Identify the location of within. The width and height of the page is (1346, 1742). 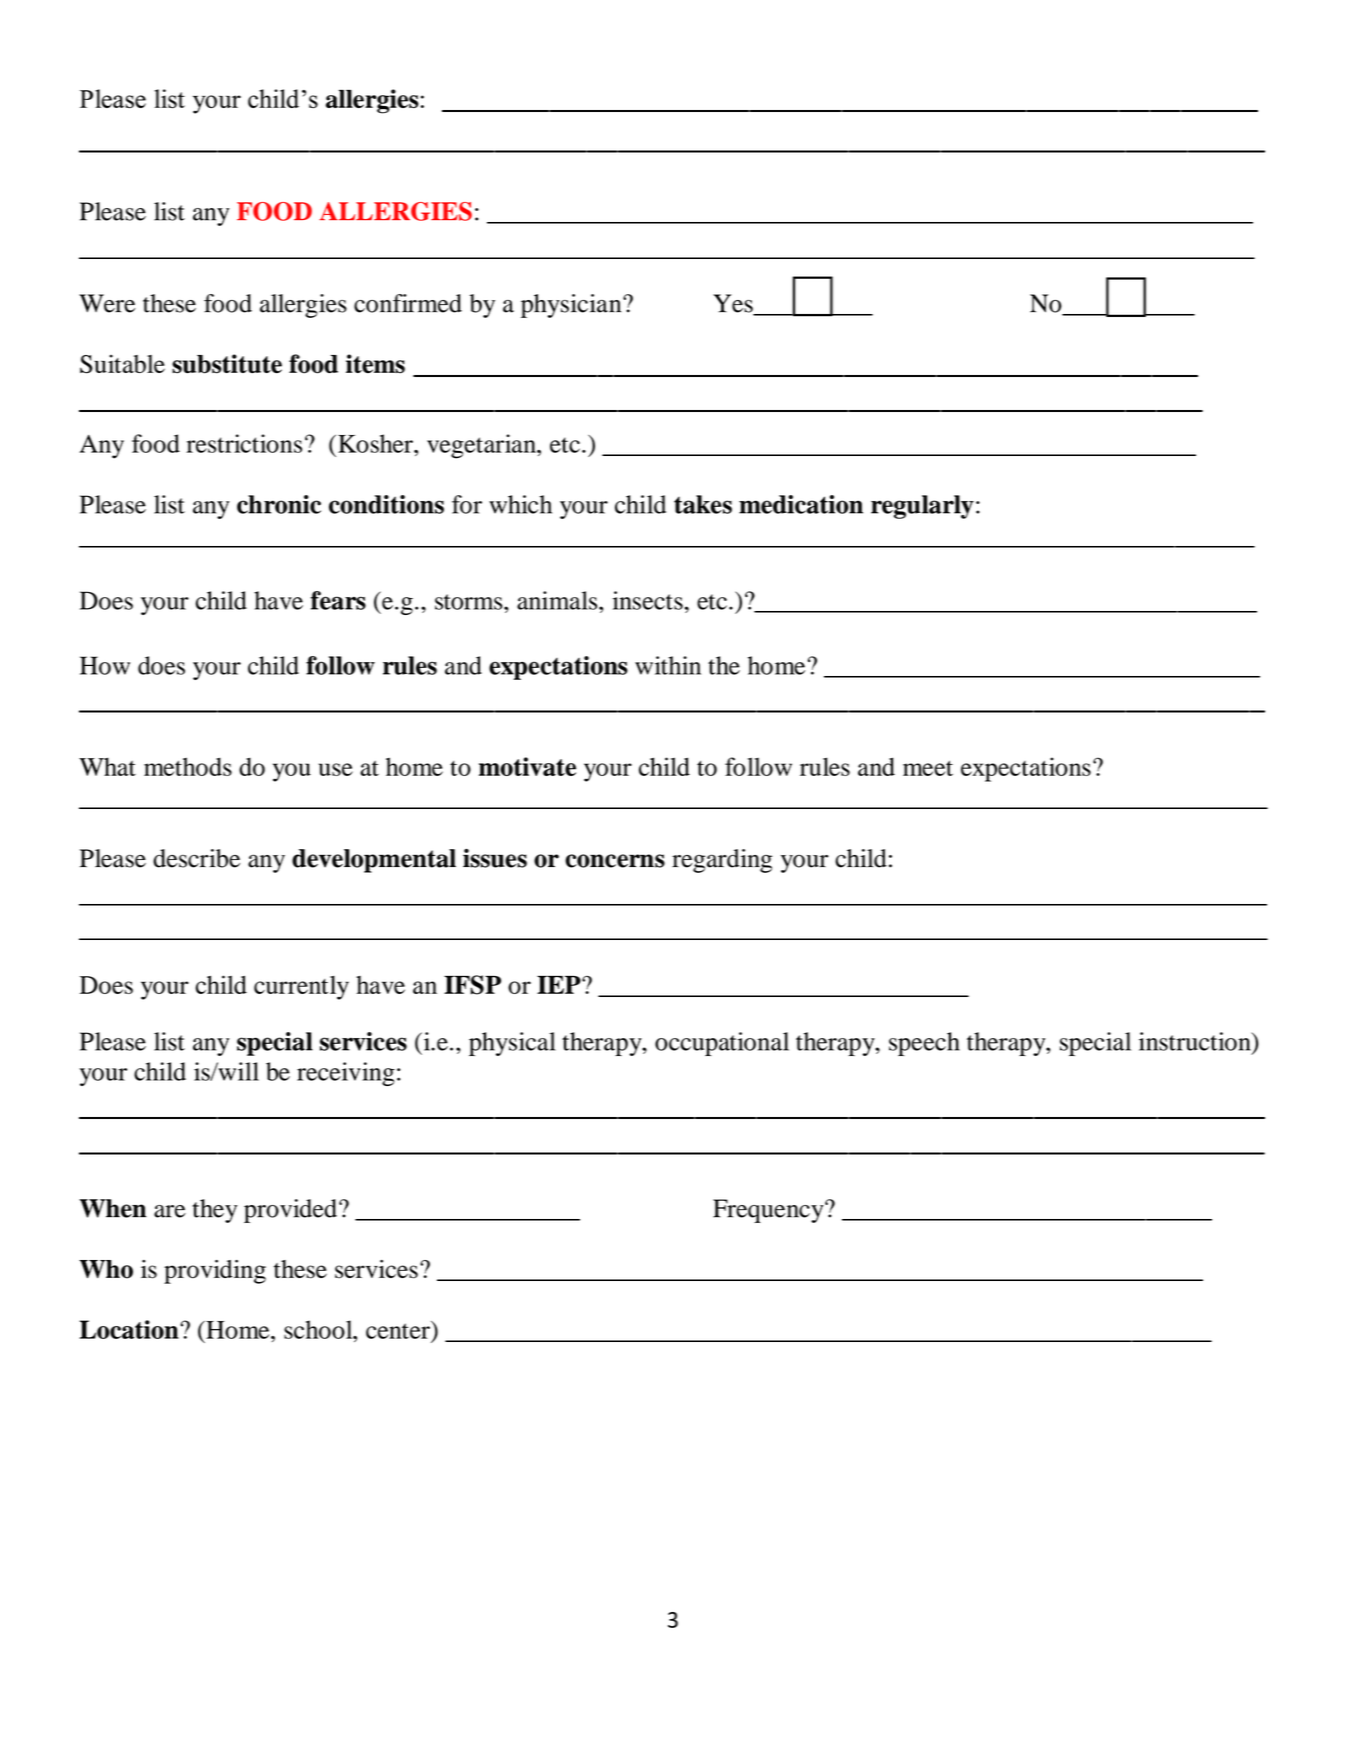
(668, 665).
